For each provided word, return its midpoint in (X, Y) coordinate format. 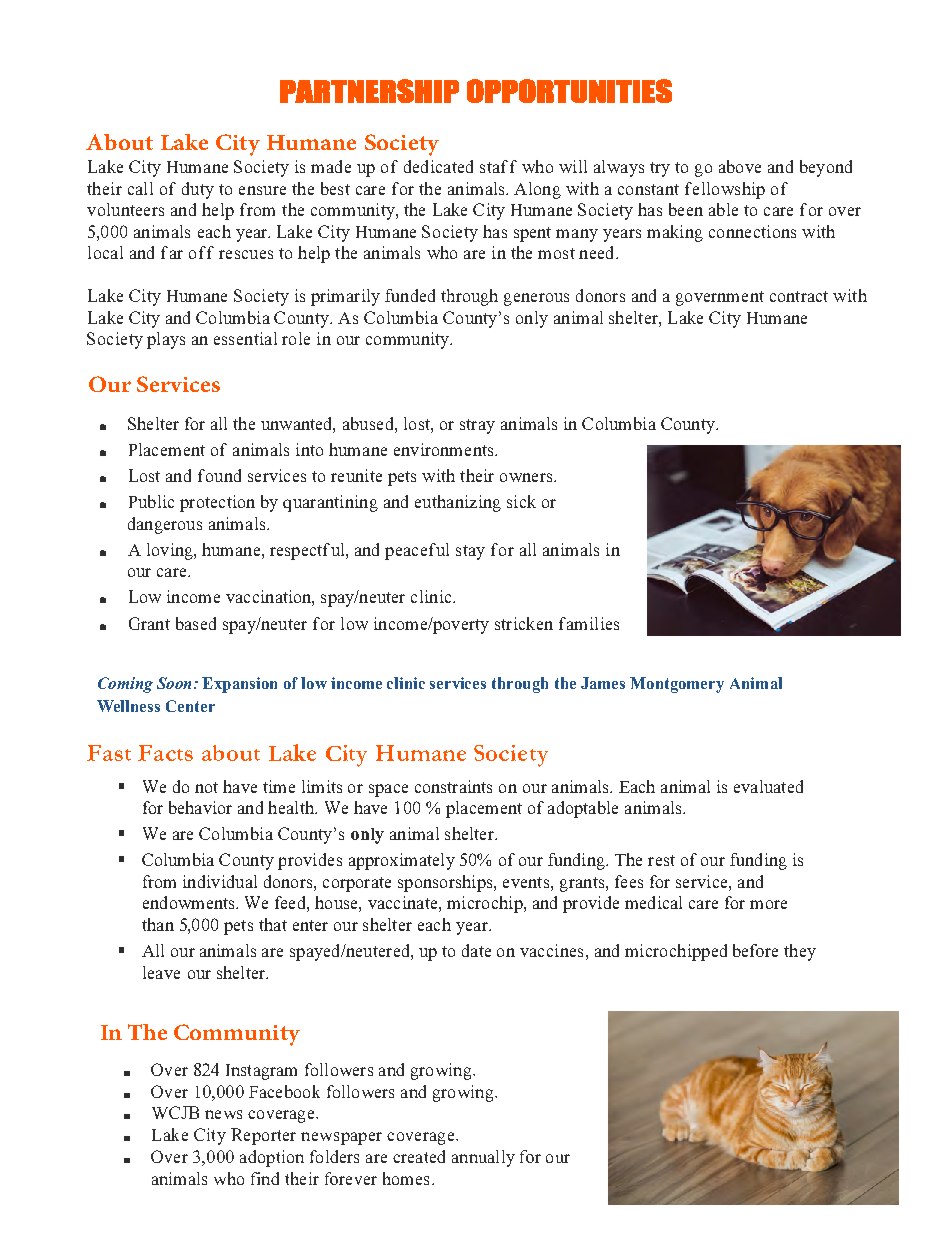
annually (483, 1158)
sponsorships (446, 883)
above (740, 166)
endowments (190, 902)
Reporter (263, 1136)
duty (198, 190)
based (196, 623)
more (768, 904)
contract (799, 296)
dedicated (438, 166)
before (755, 950)
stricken (524, 623)
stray (477, 426)
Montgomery (677, 685)
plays (166, 340)
